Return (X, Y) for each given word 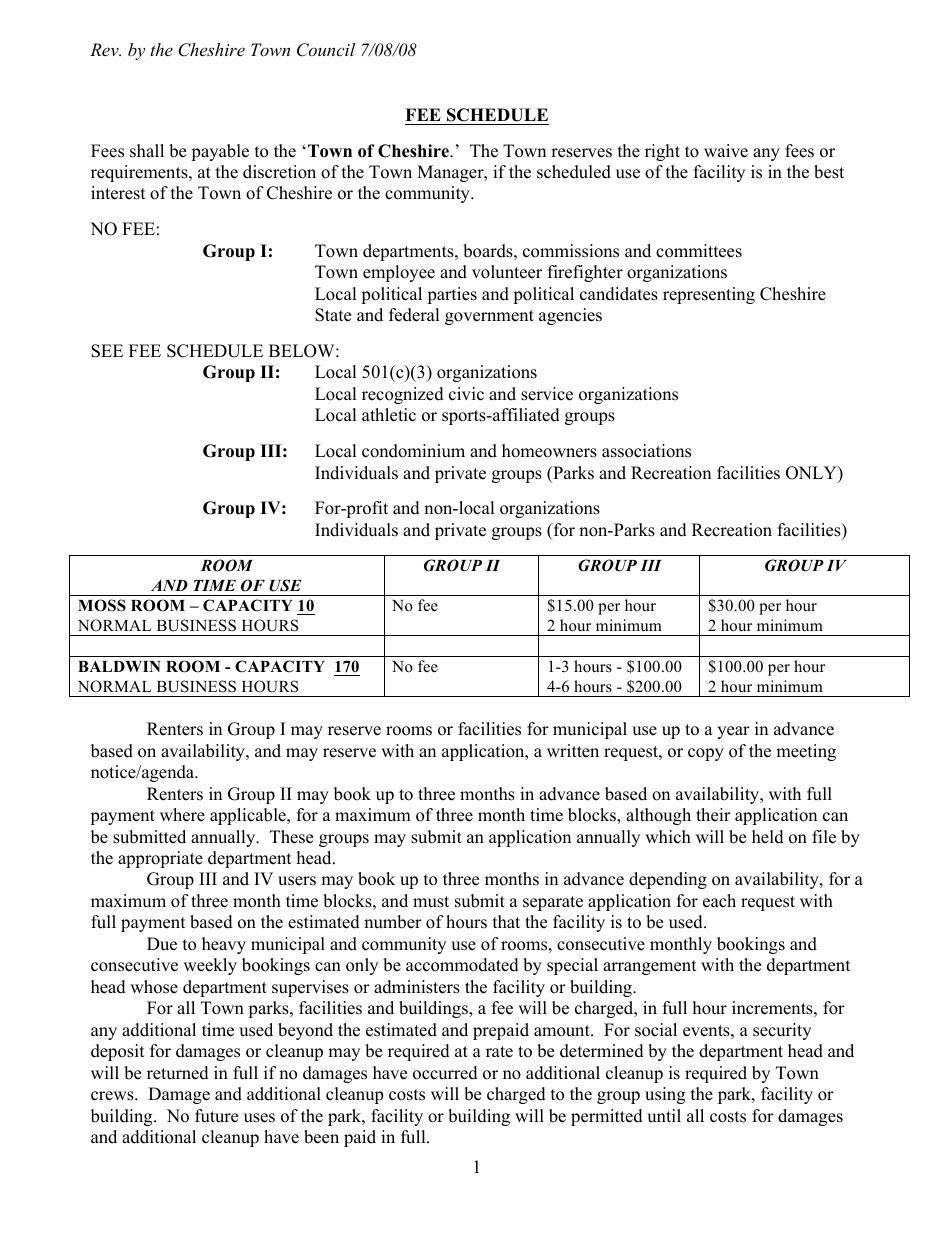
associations (646, 451)
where (182, 815)
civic (466, 394)
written (573, 751)
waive (726, 151)
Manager (451, 173)
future (216, 1116)
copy (706, 754)
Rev (105, 49)
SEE (107, 351)
